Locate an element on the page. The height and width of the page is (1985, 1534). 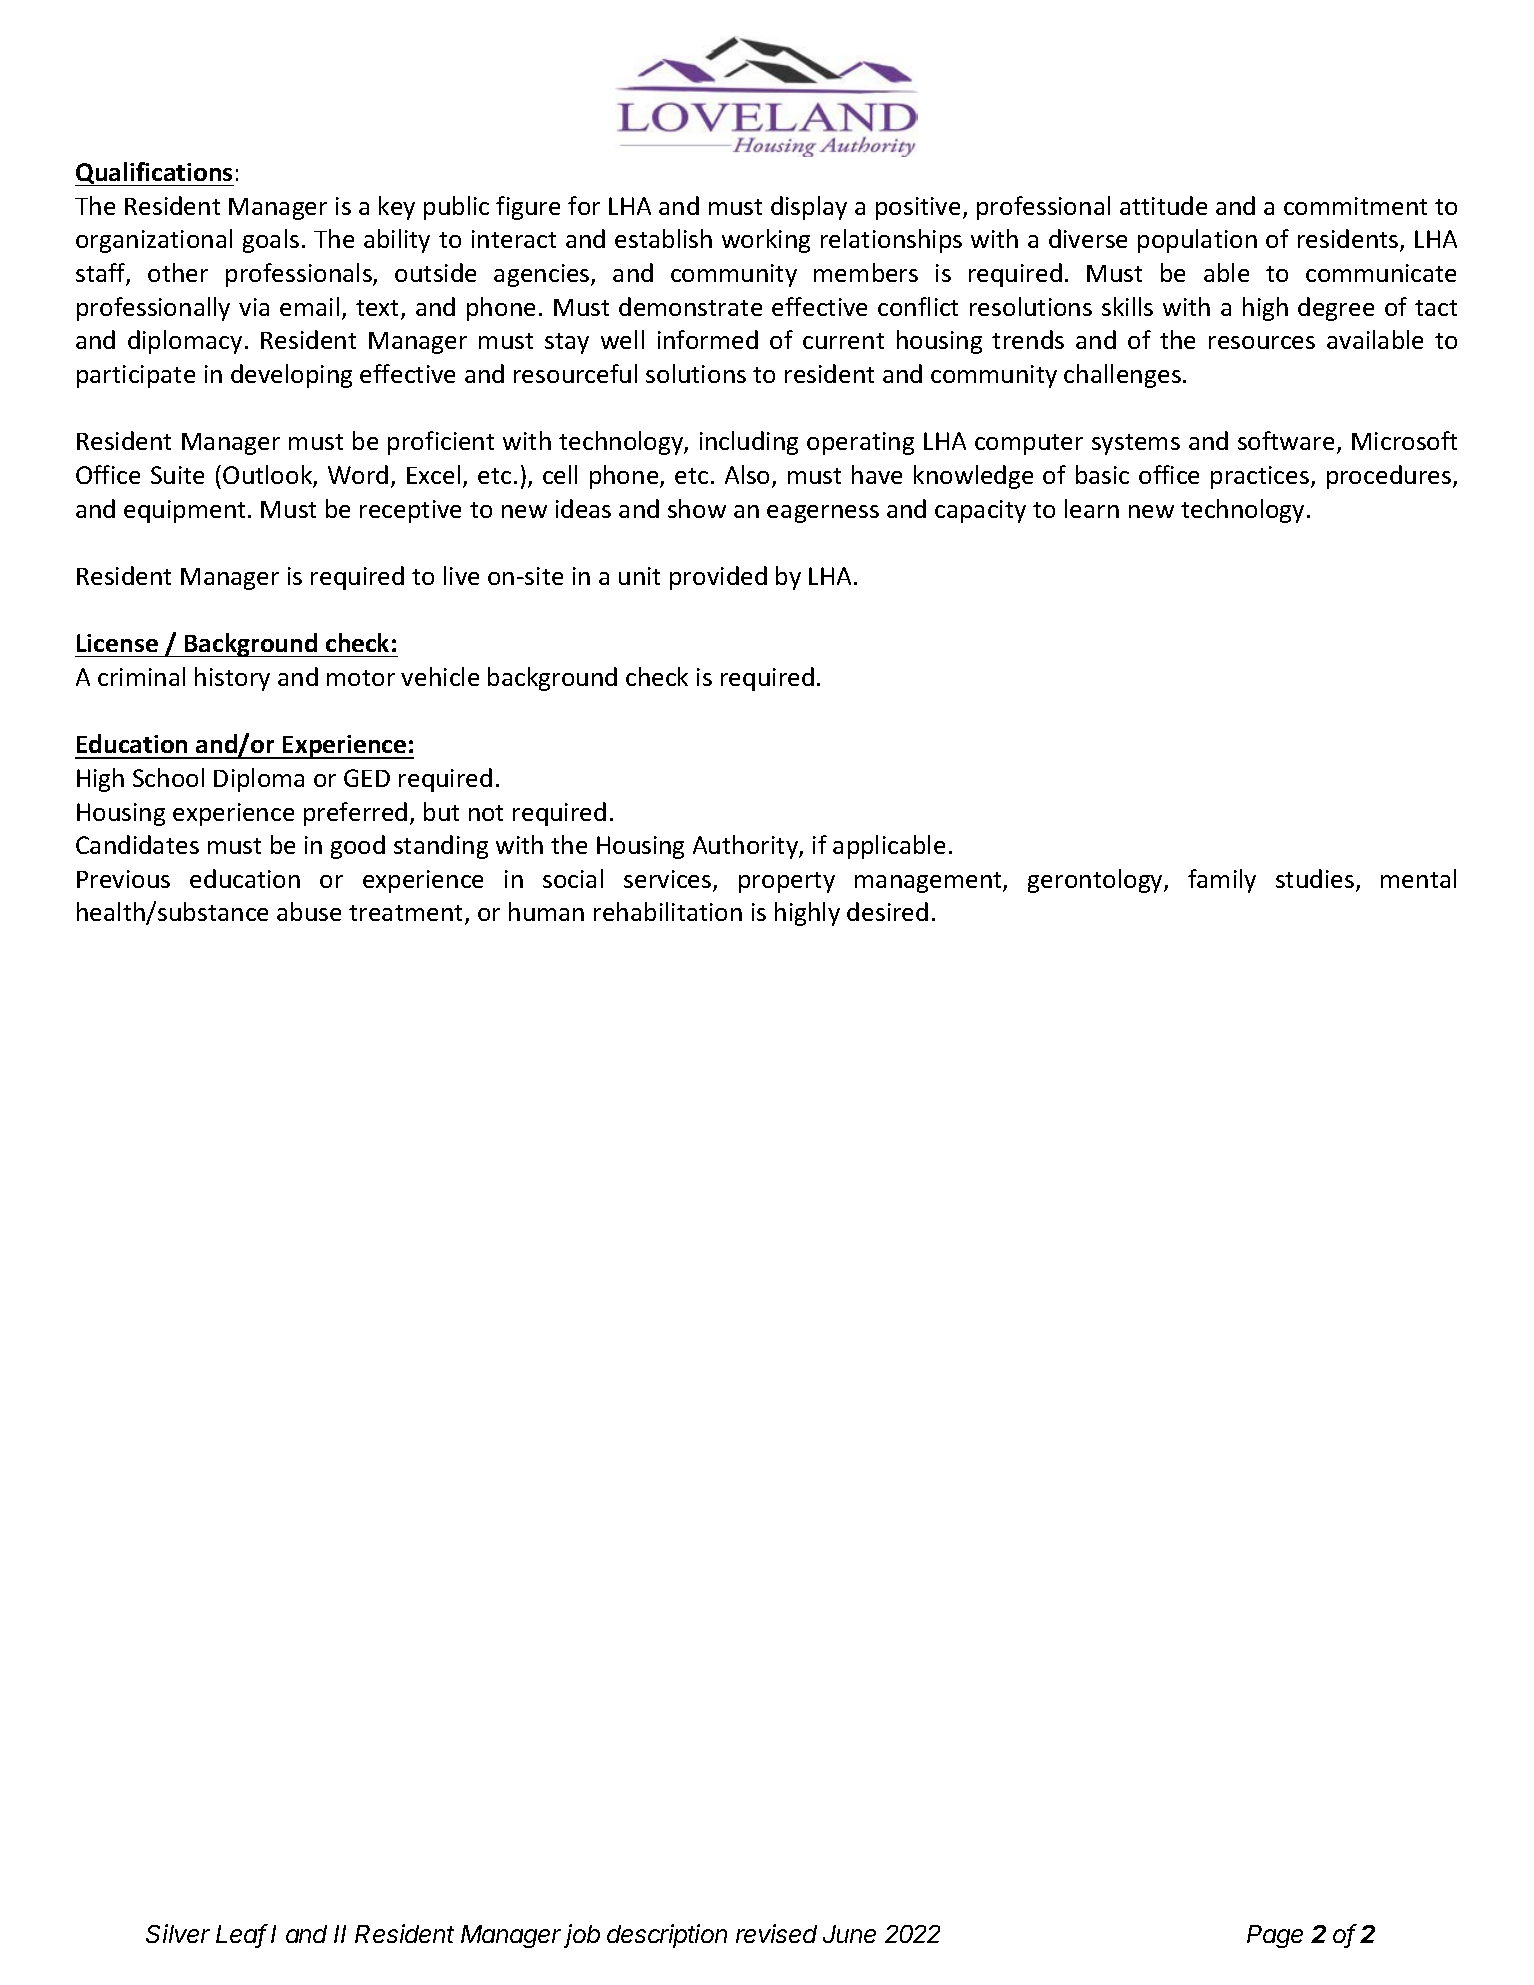
working is located at coordinates (766, 241).
